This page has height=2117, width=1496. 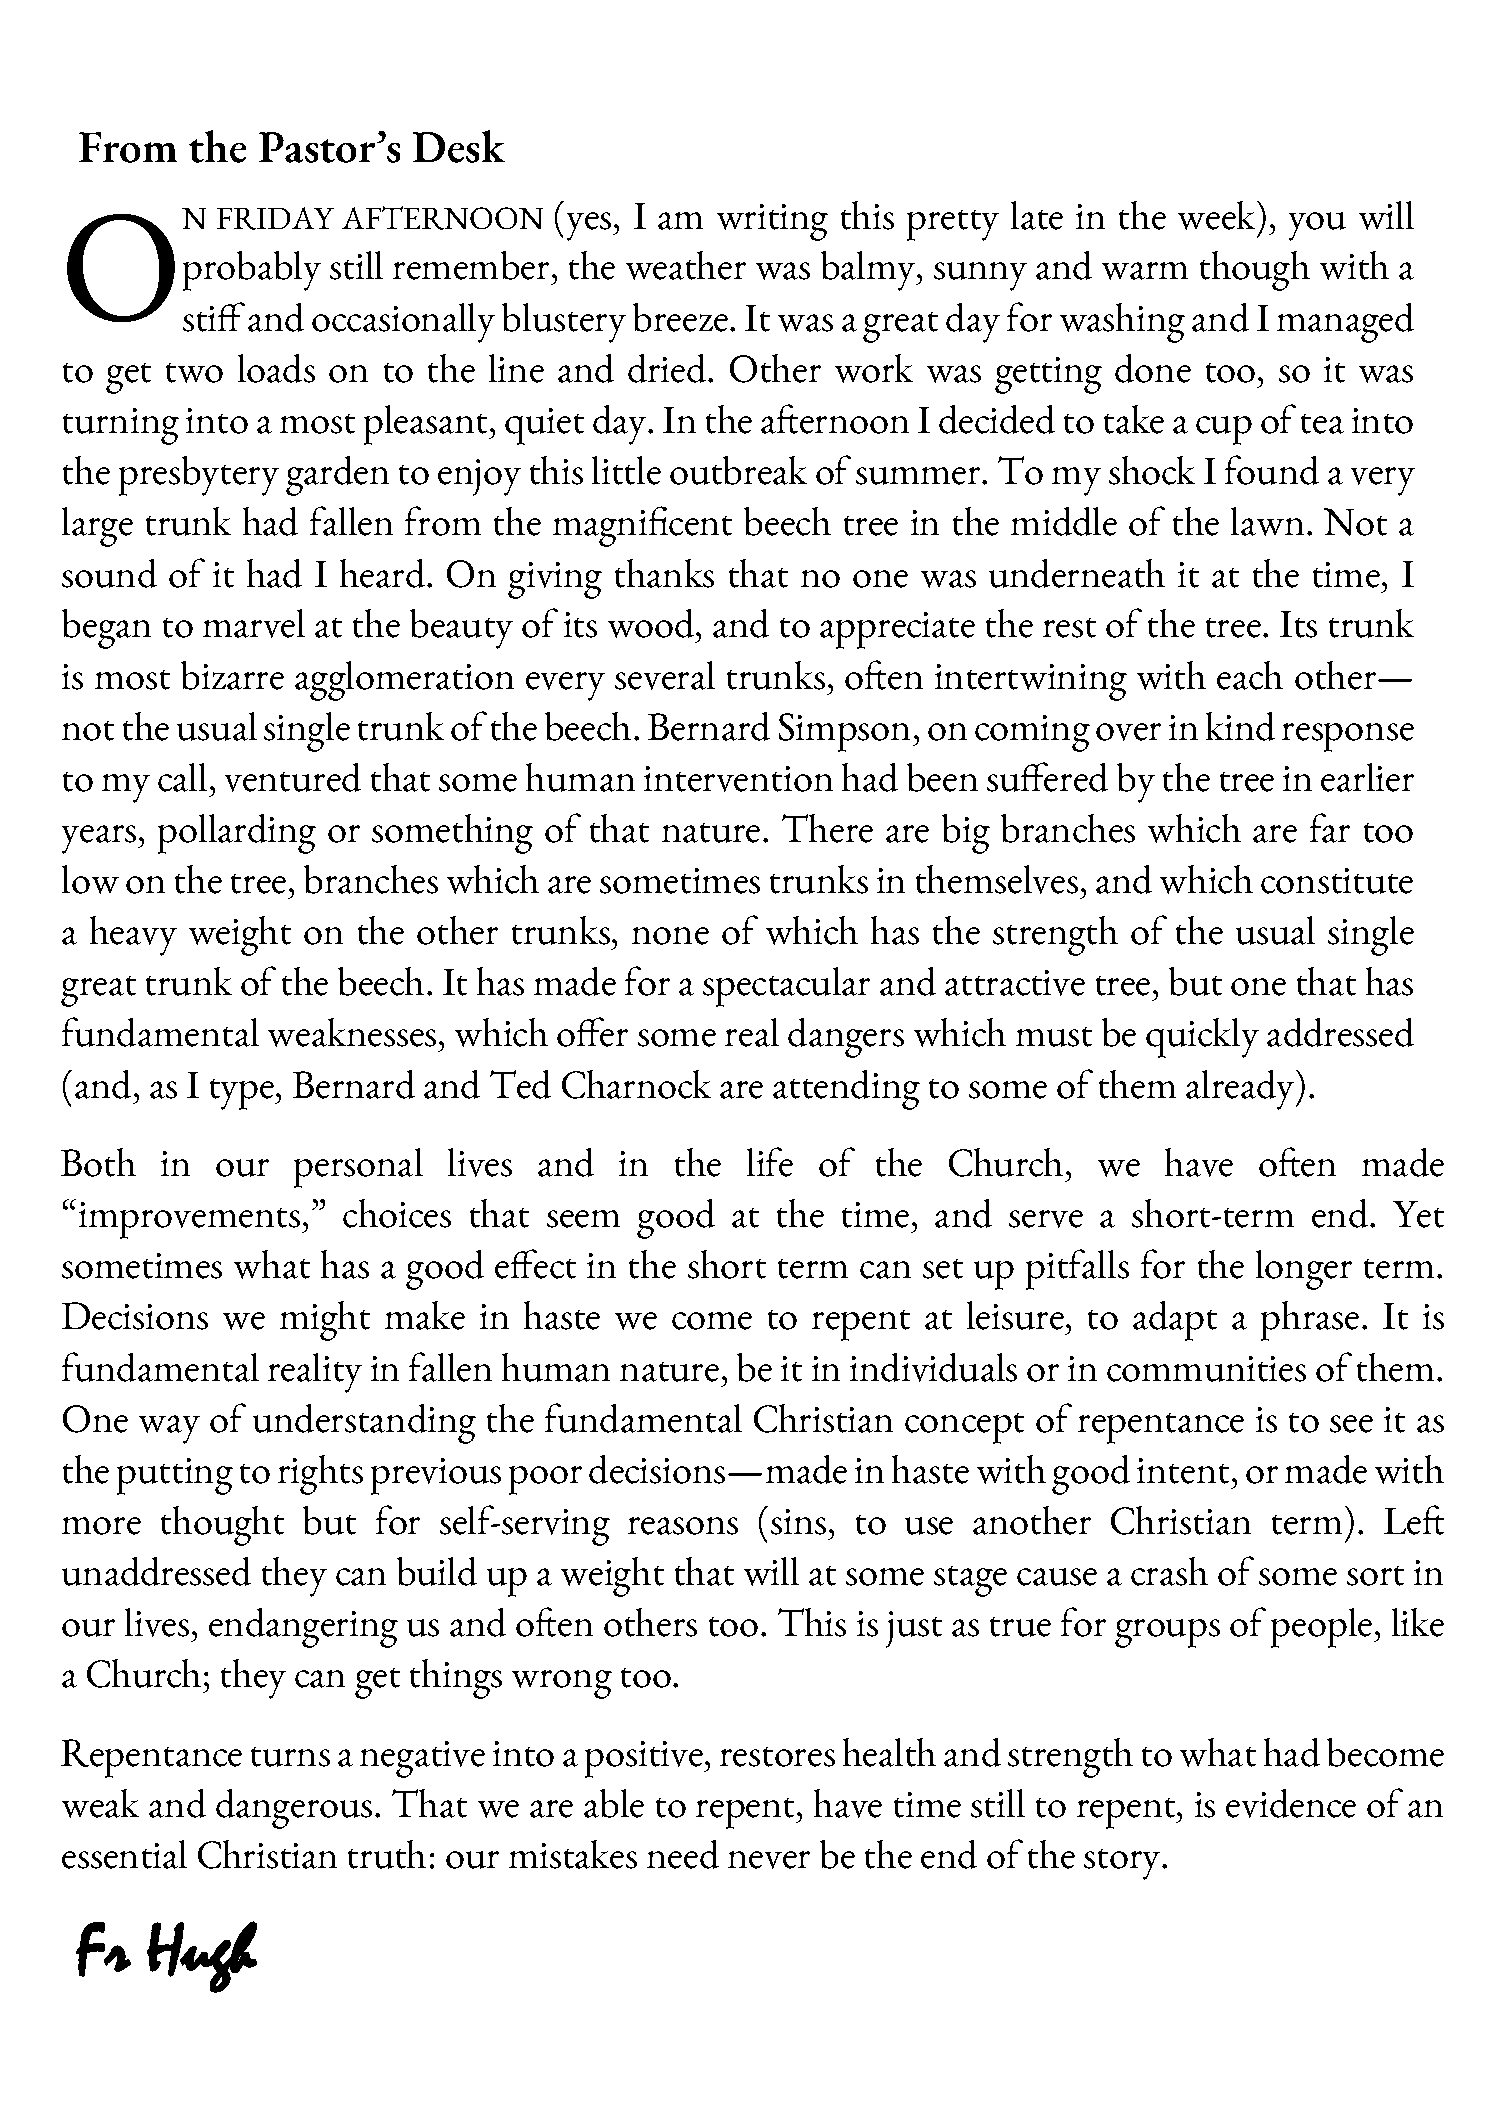 What do you see at coordinates (1123, 1864) in the page?
I see `story` at bounding box center [1123, 1864].
